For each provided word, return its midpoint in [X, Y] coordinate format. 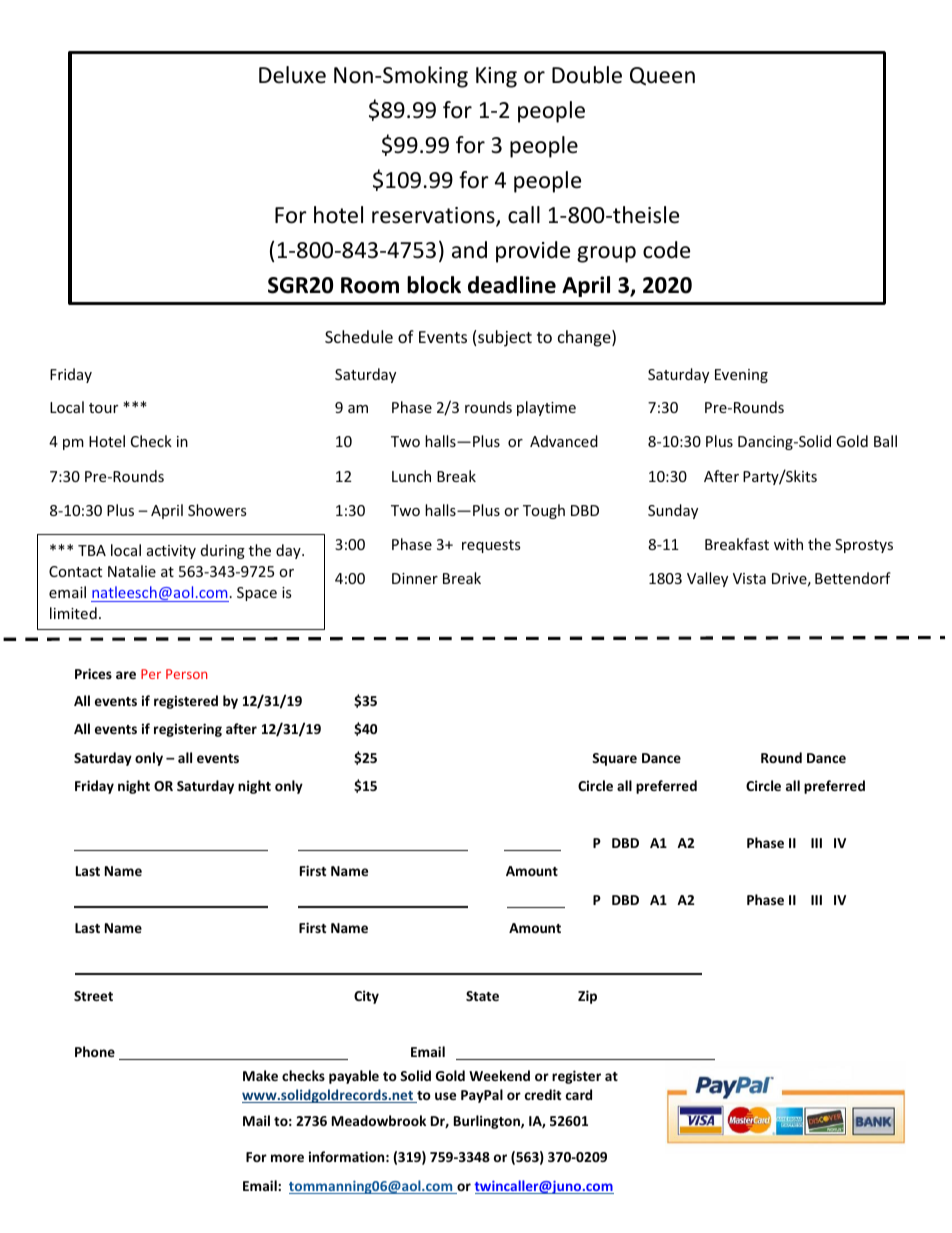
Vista [749, 578]
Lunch [411, 476]
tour [103, 408]
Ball [885, 441]
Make [260, 1075]
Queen [662, 76]
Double [587, 75]
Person [186, 674]
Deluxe [292, 75]
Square [614, 759]
